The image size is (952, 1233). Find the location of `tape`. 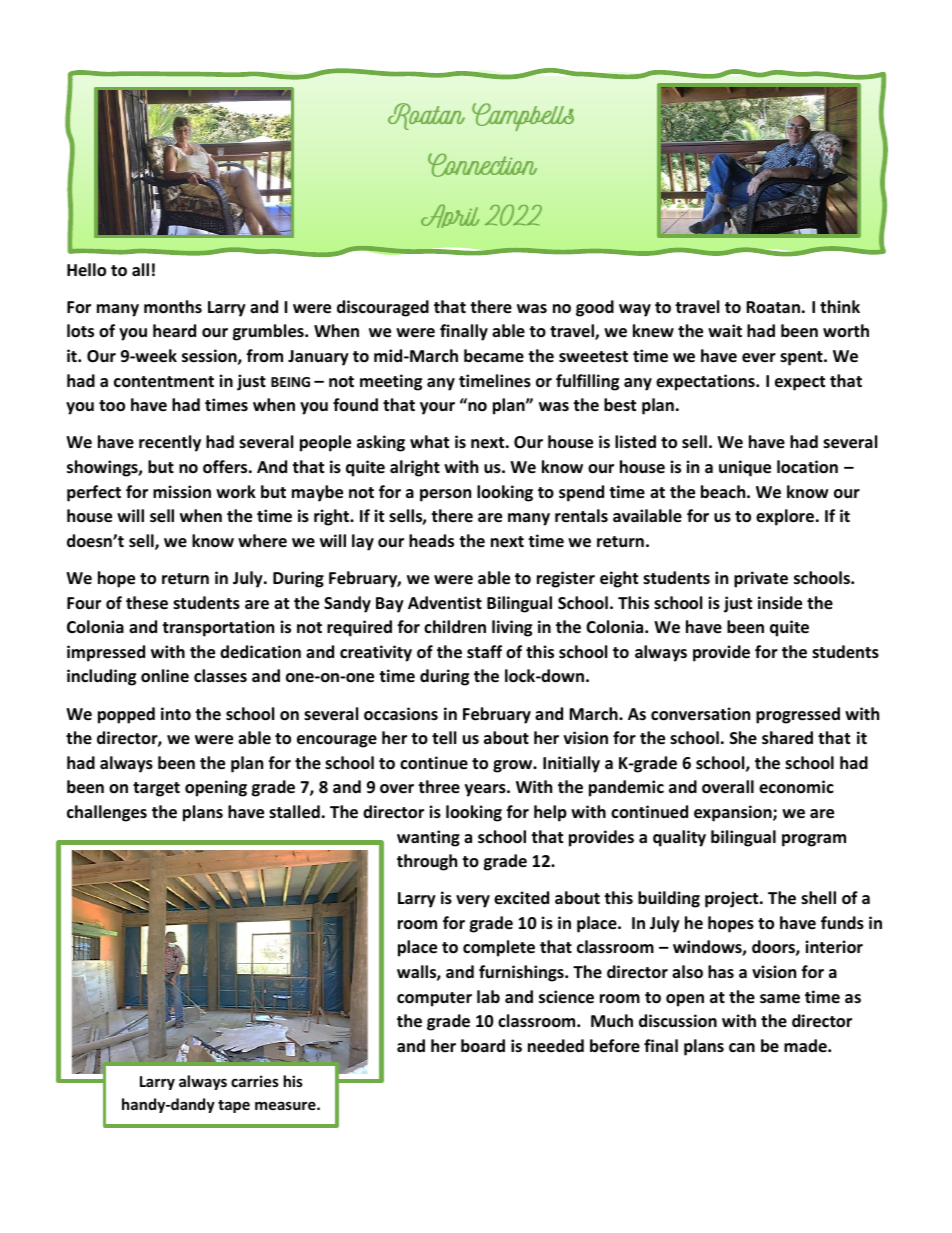

tape is located at coordinates (234, 1106).
